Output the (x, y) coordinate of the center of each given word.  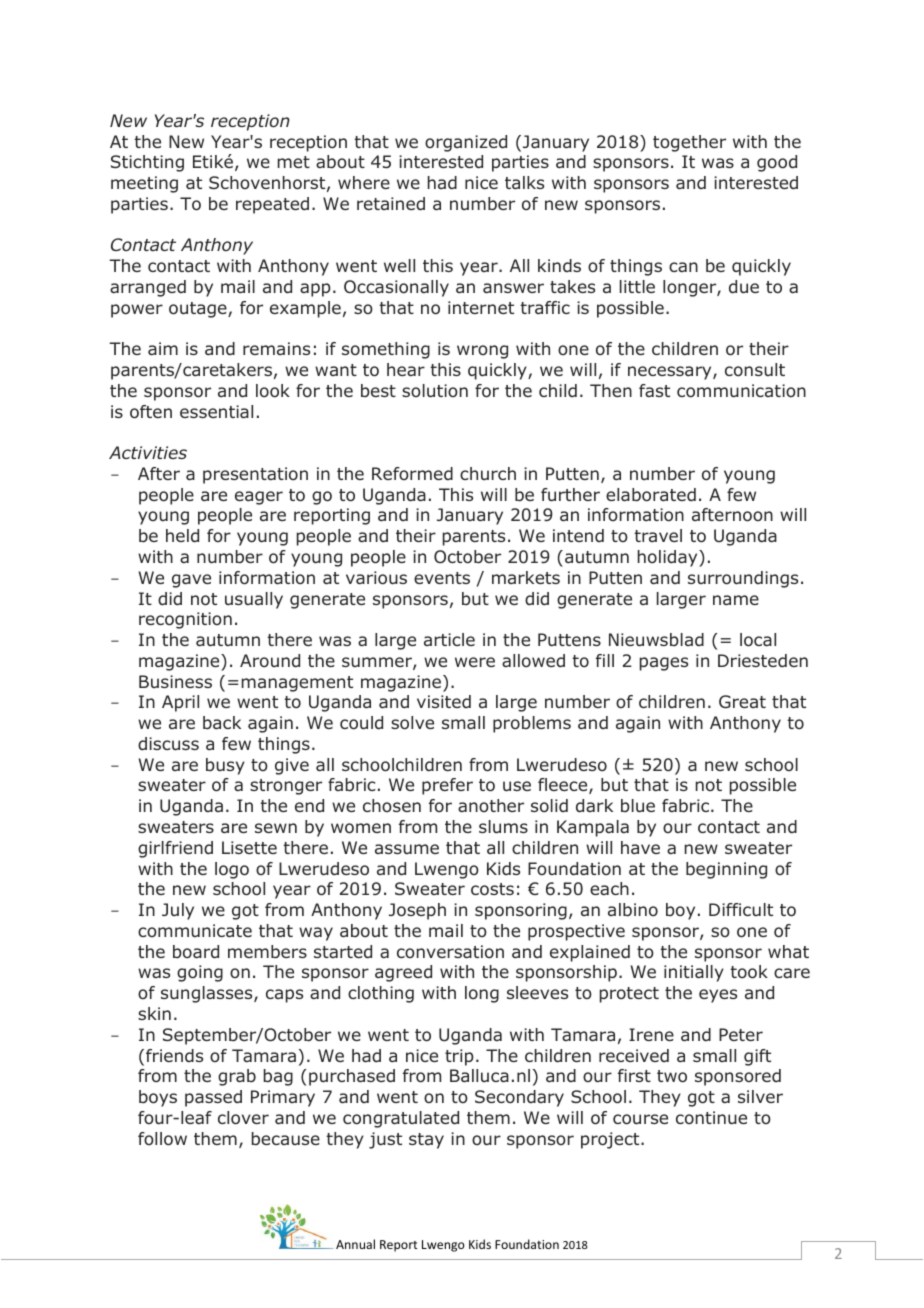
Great (742, 701)
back (222, 723)
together (689, 143)
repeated (272, 205)
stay (426, 1141)
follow (162, 1139)
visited (444, 701)
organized (466, 143)
